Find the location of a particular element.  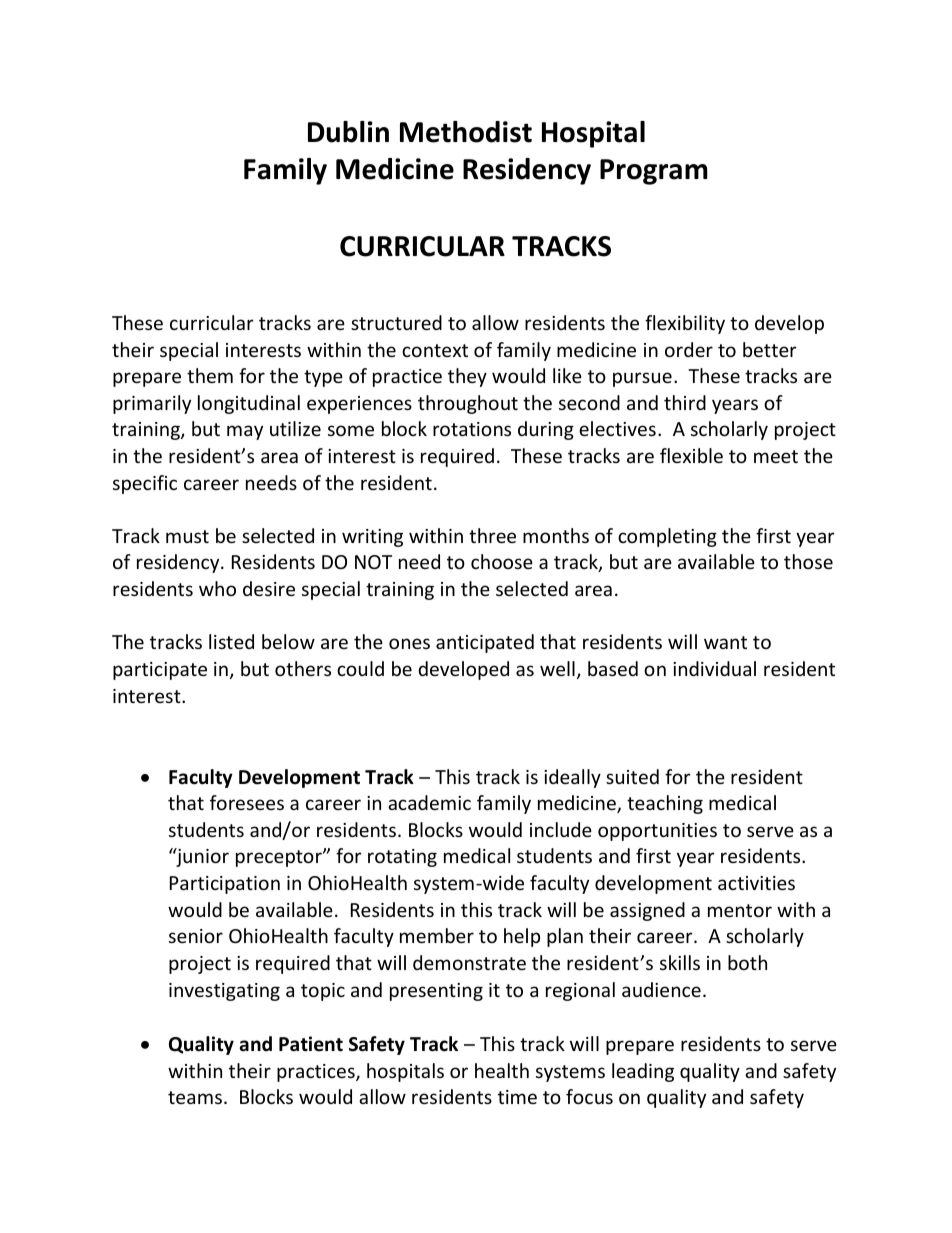

teams is located at coordinates (195, 1097).
